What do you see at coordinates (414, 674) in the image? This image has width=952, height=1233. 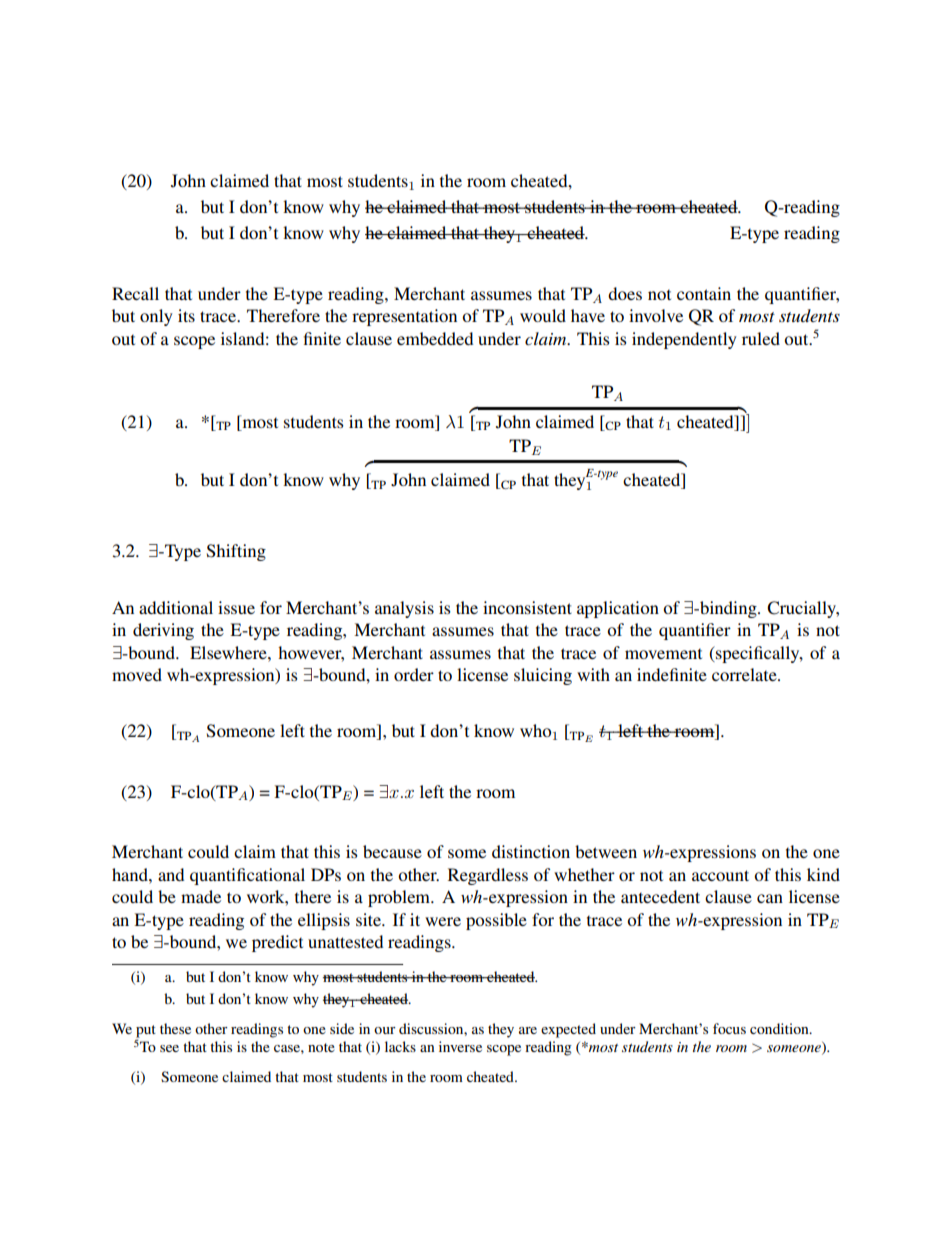 I see `order` at bounding box center [414, 674].
